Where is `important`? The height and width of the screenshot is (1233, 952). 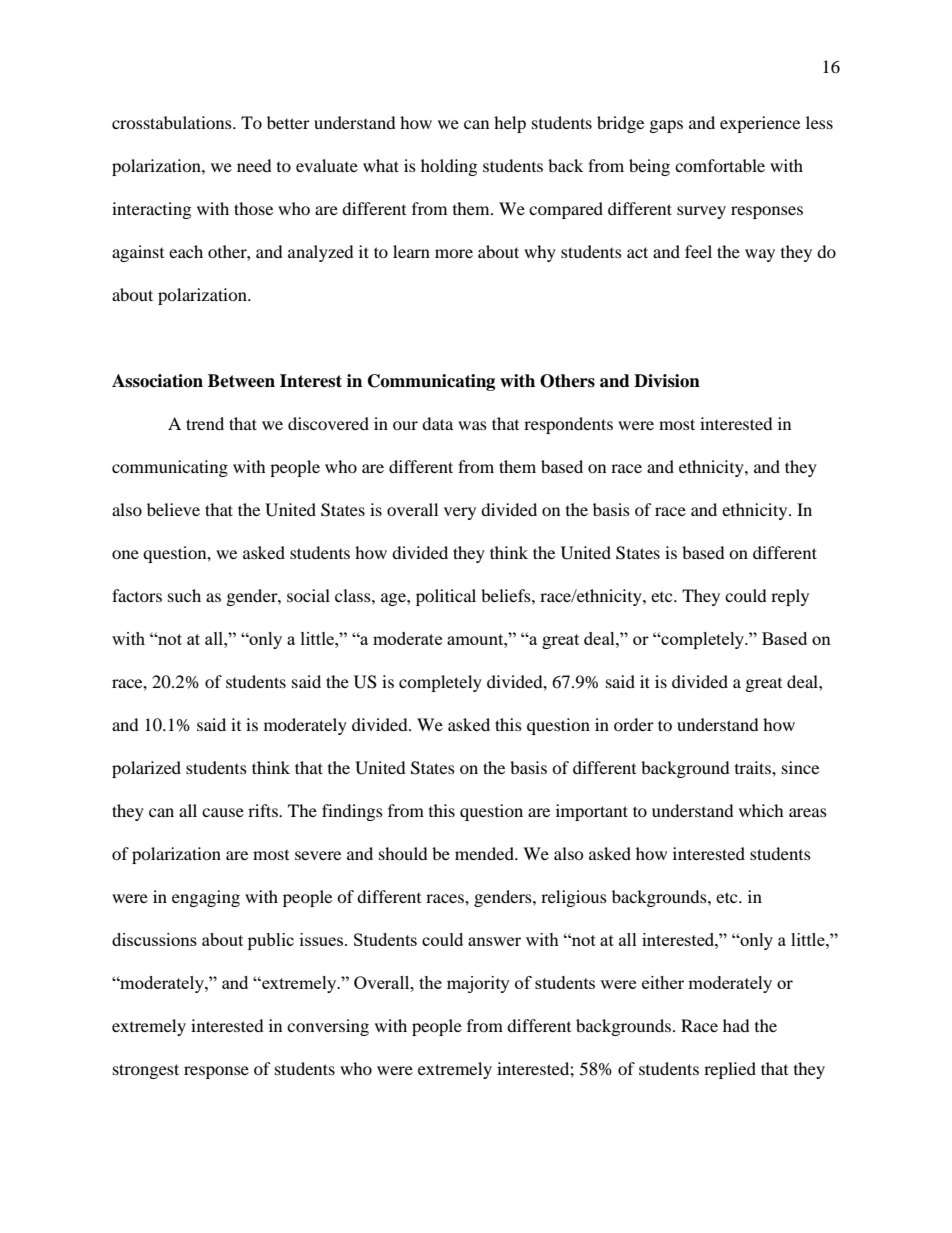
important is located at coordinates (592, 812).
